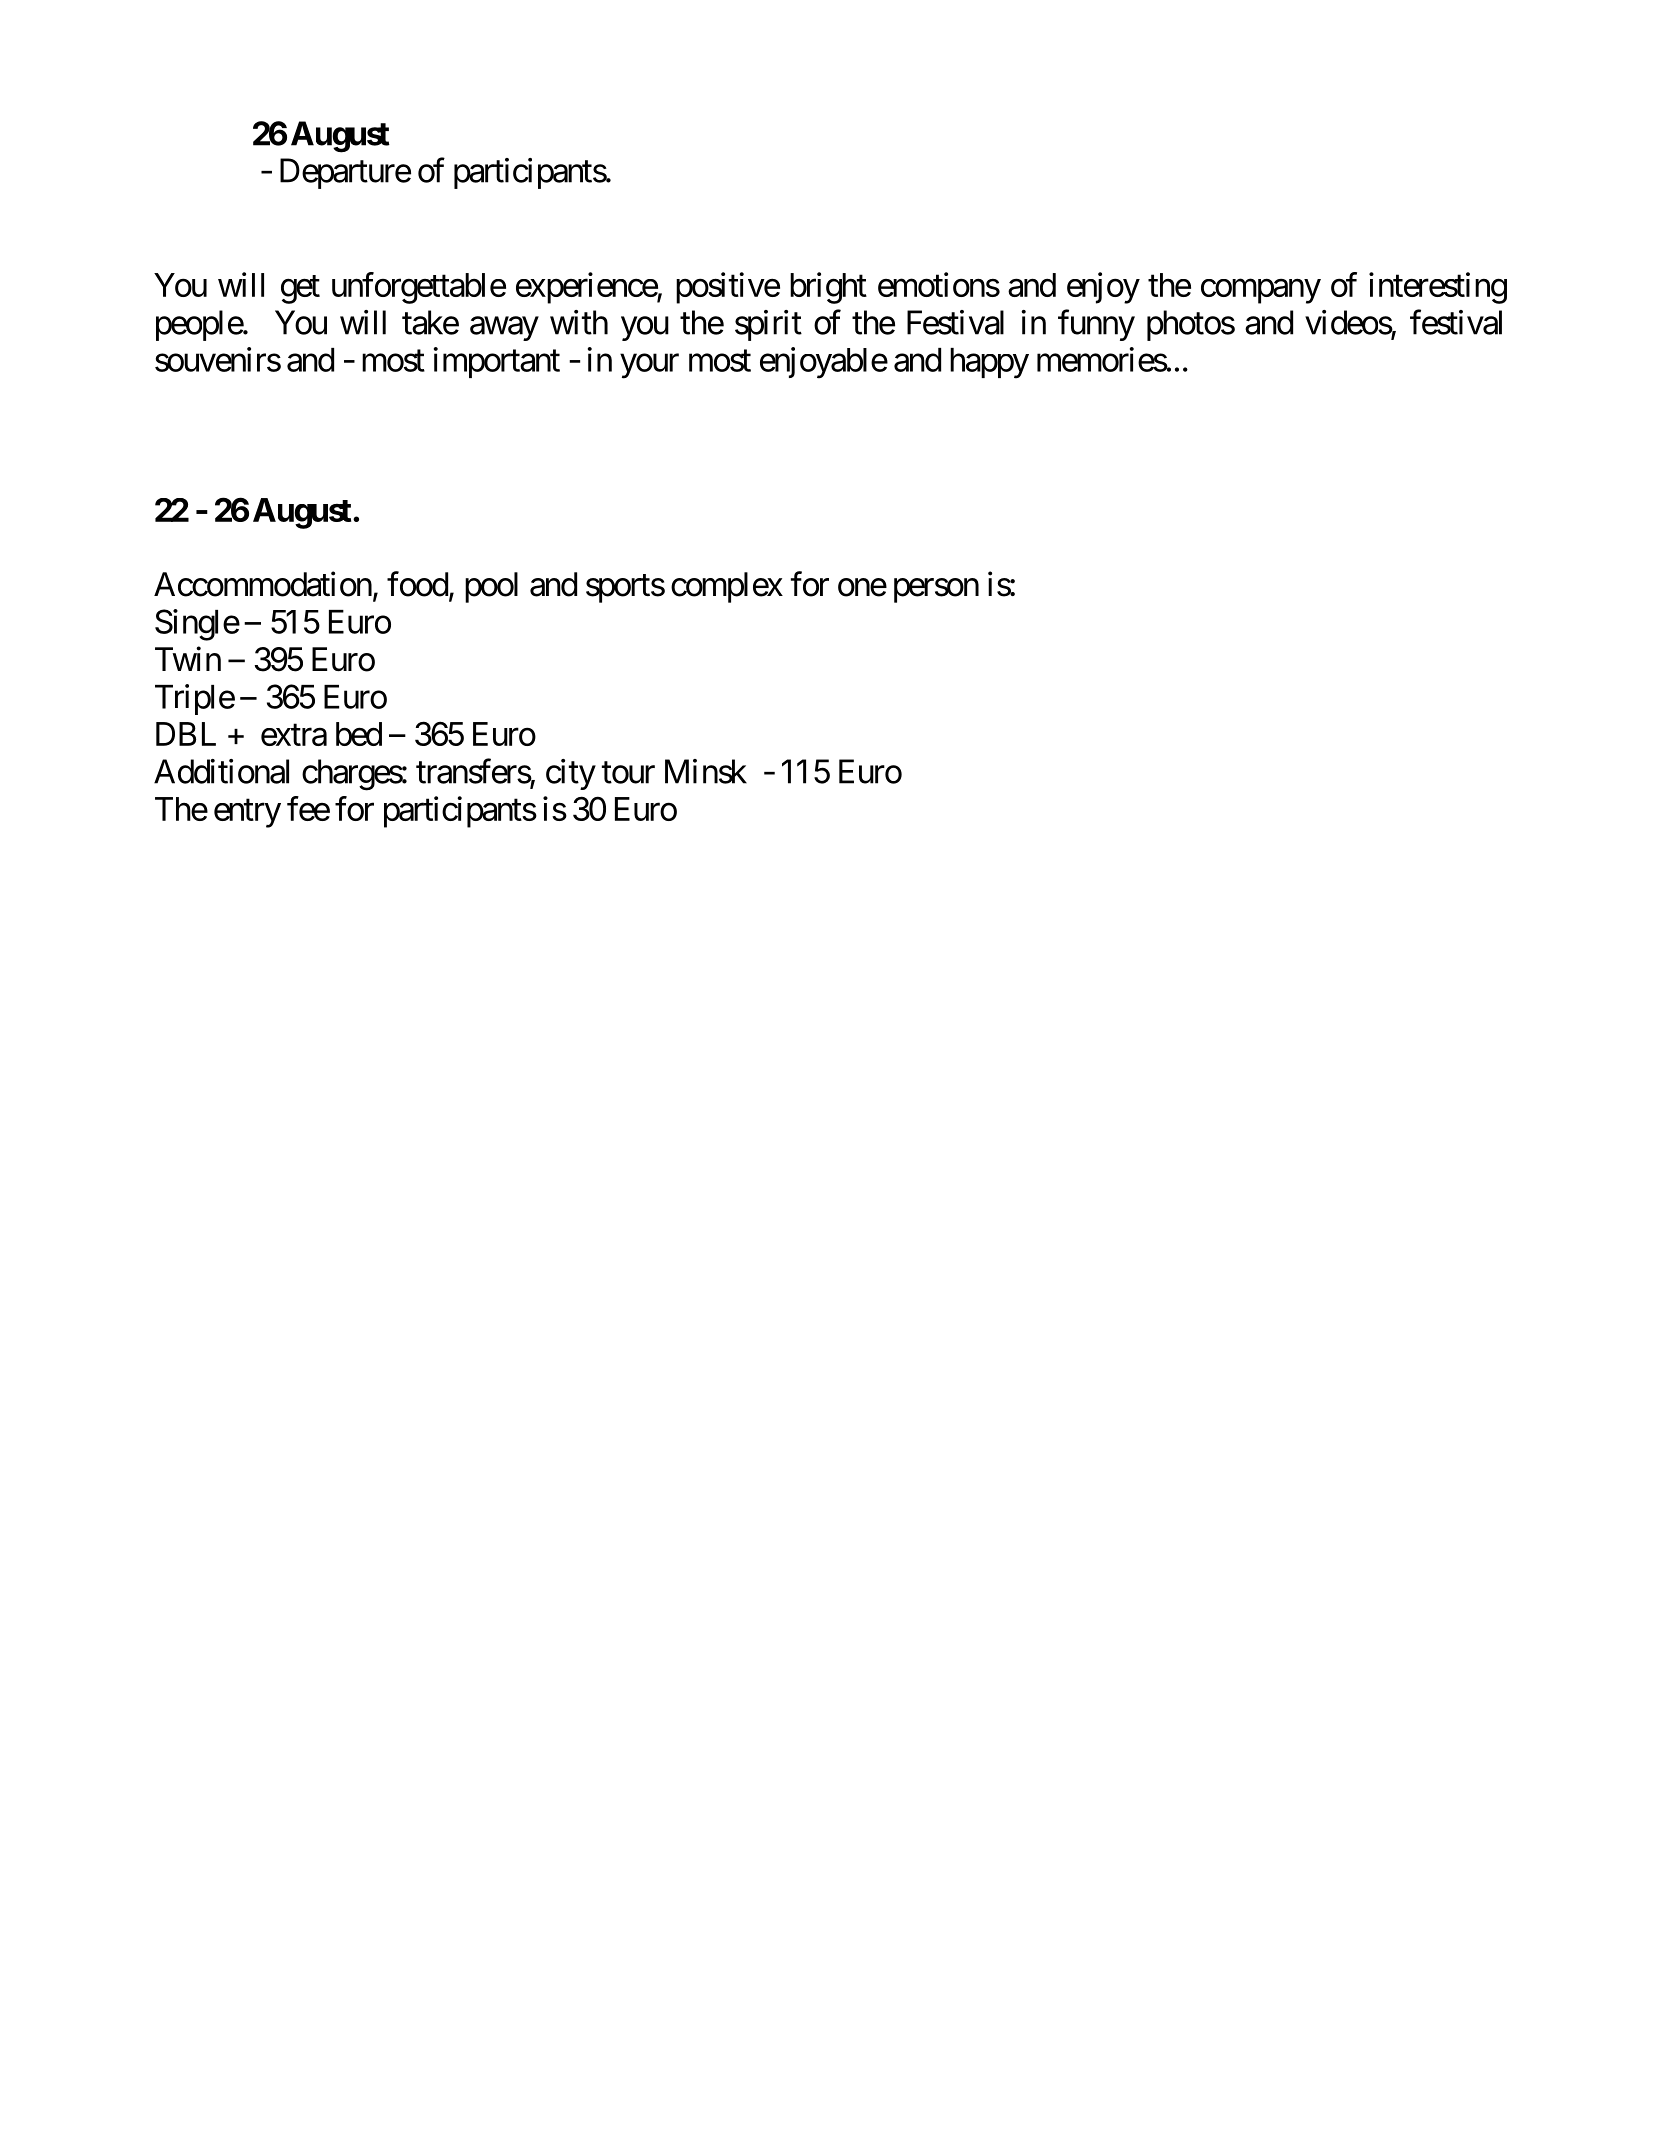 Image resolution: width=1660 pixels, height=2148 pixels. I want to click on away, so click(504, 329).
